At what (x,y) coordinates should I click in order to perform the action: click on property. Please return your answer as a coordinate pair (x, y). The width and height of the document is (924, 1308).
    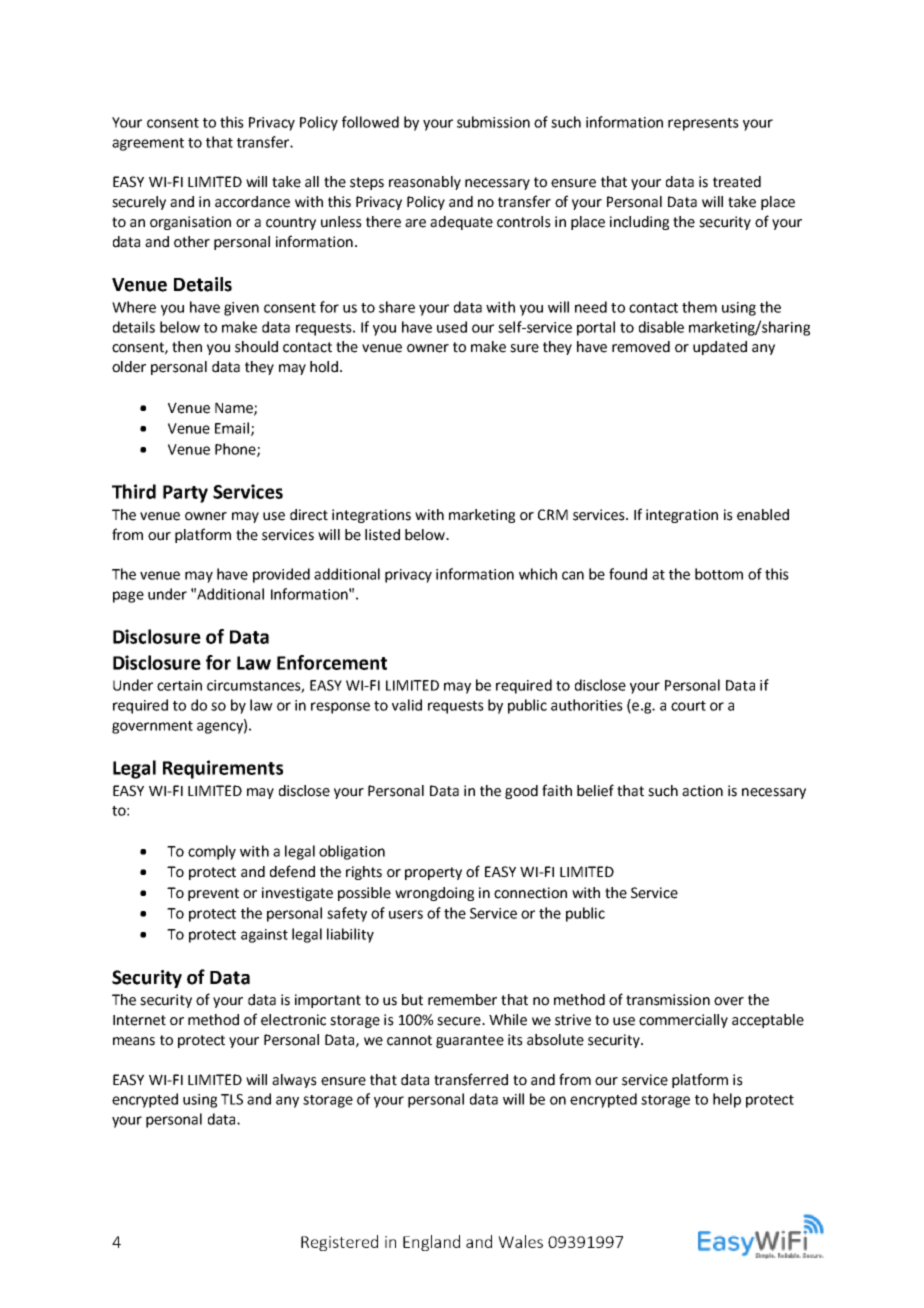
    Looking at the image, I should click on (433, 873).
